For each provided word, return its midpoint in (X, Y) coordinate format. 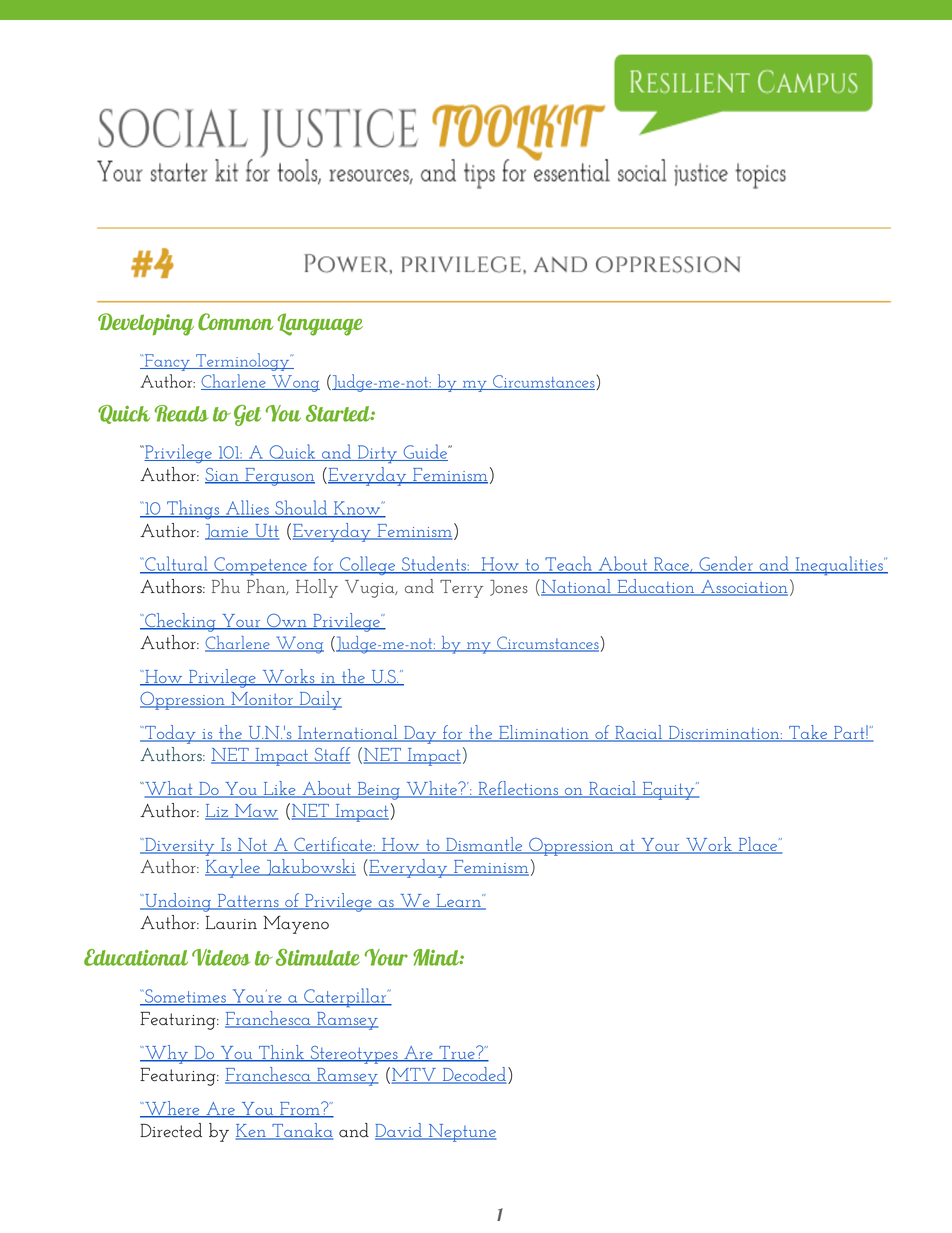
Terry (461, 589)
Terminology (243, 362)
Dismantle (484, 845)
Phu (226, 586)
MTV (415, 1076)
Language (320, 324)
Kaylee (233, 868)
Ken (252, 1132)
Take (808, 733)
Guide (425, 452)
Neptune (461, 1133)
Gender (726, 565)
